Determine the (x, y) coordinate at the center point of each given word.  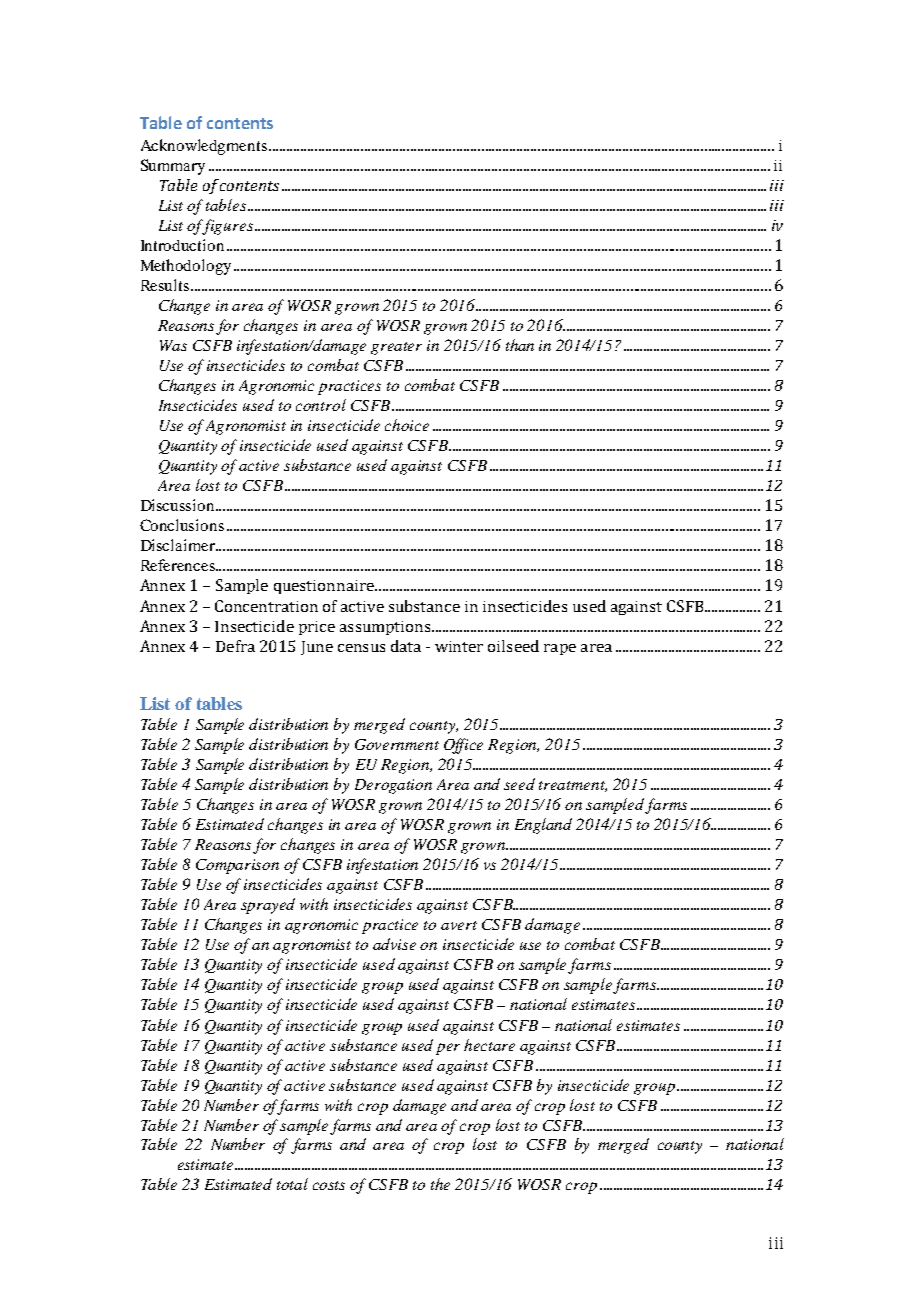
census (361, 648)
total (292, 1184)
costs (329, 1185)
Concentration (266, 606)
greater (396, 348)
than (520, 345)
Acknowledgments (204, 147)
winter (459, 646)
